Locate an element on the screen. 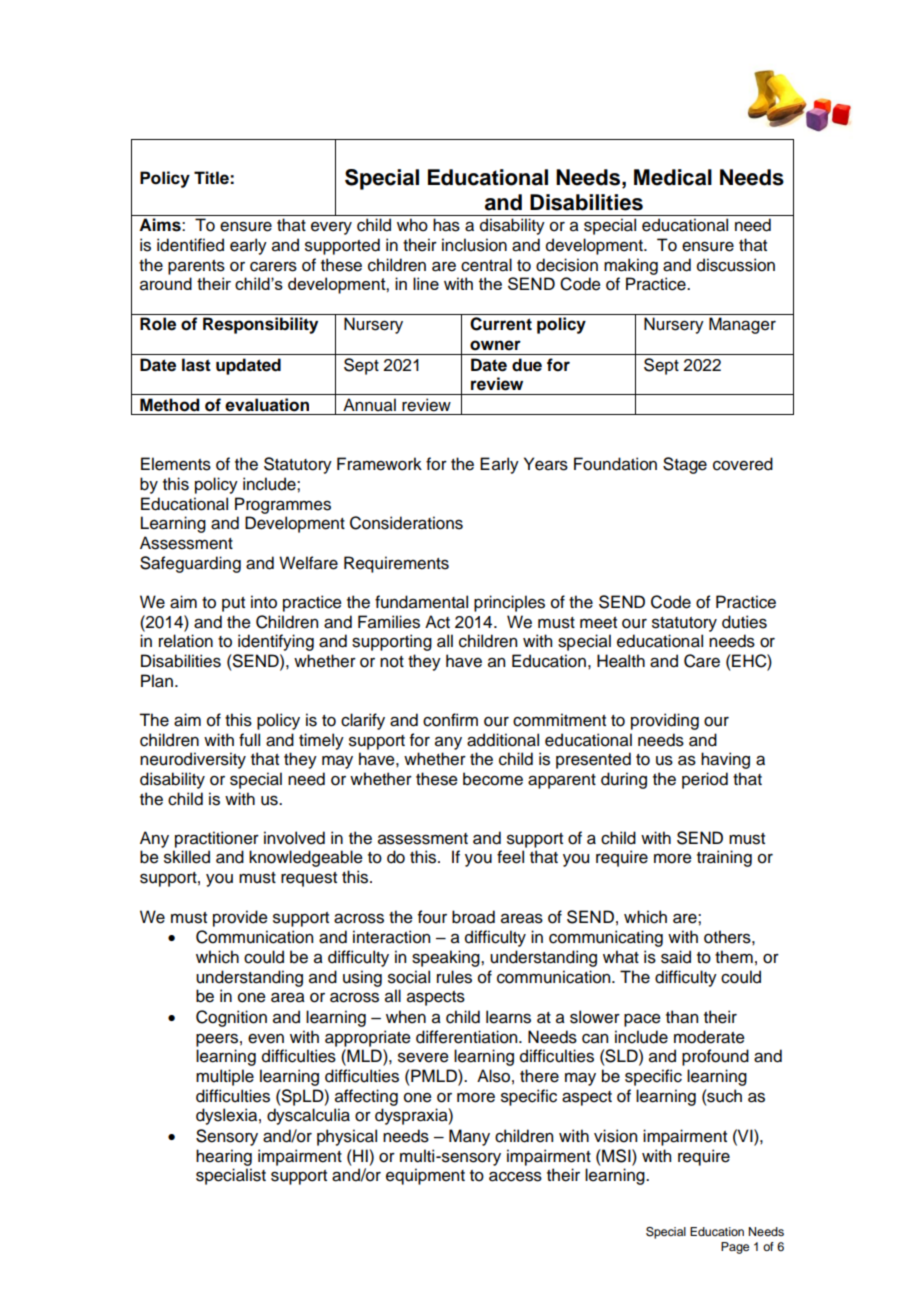 The width and height of the screenshot is (924, 1308). full is located at coordinates (249, 740).
